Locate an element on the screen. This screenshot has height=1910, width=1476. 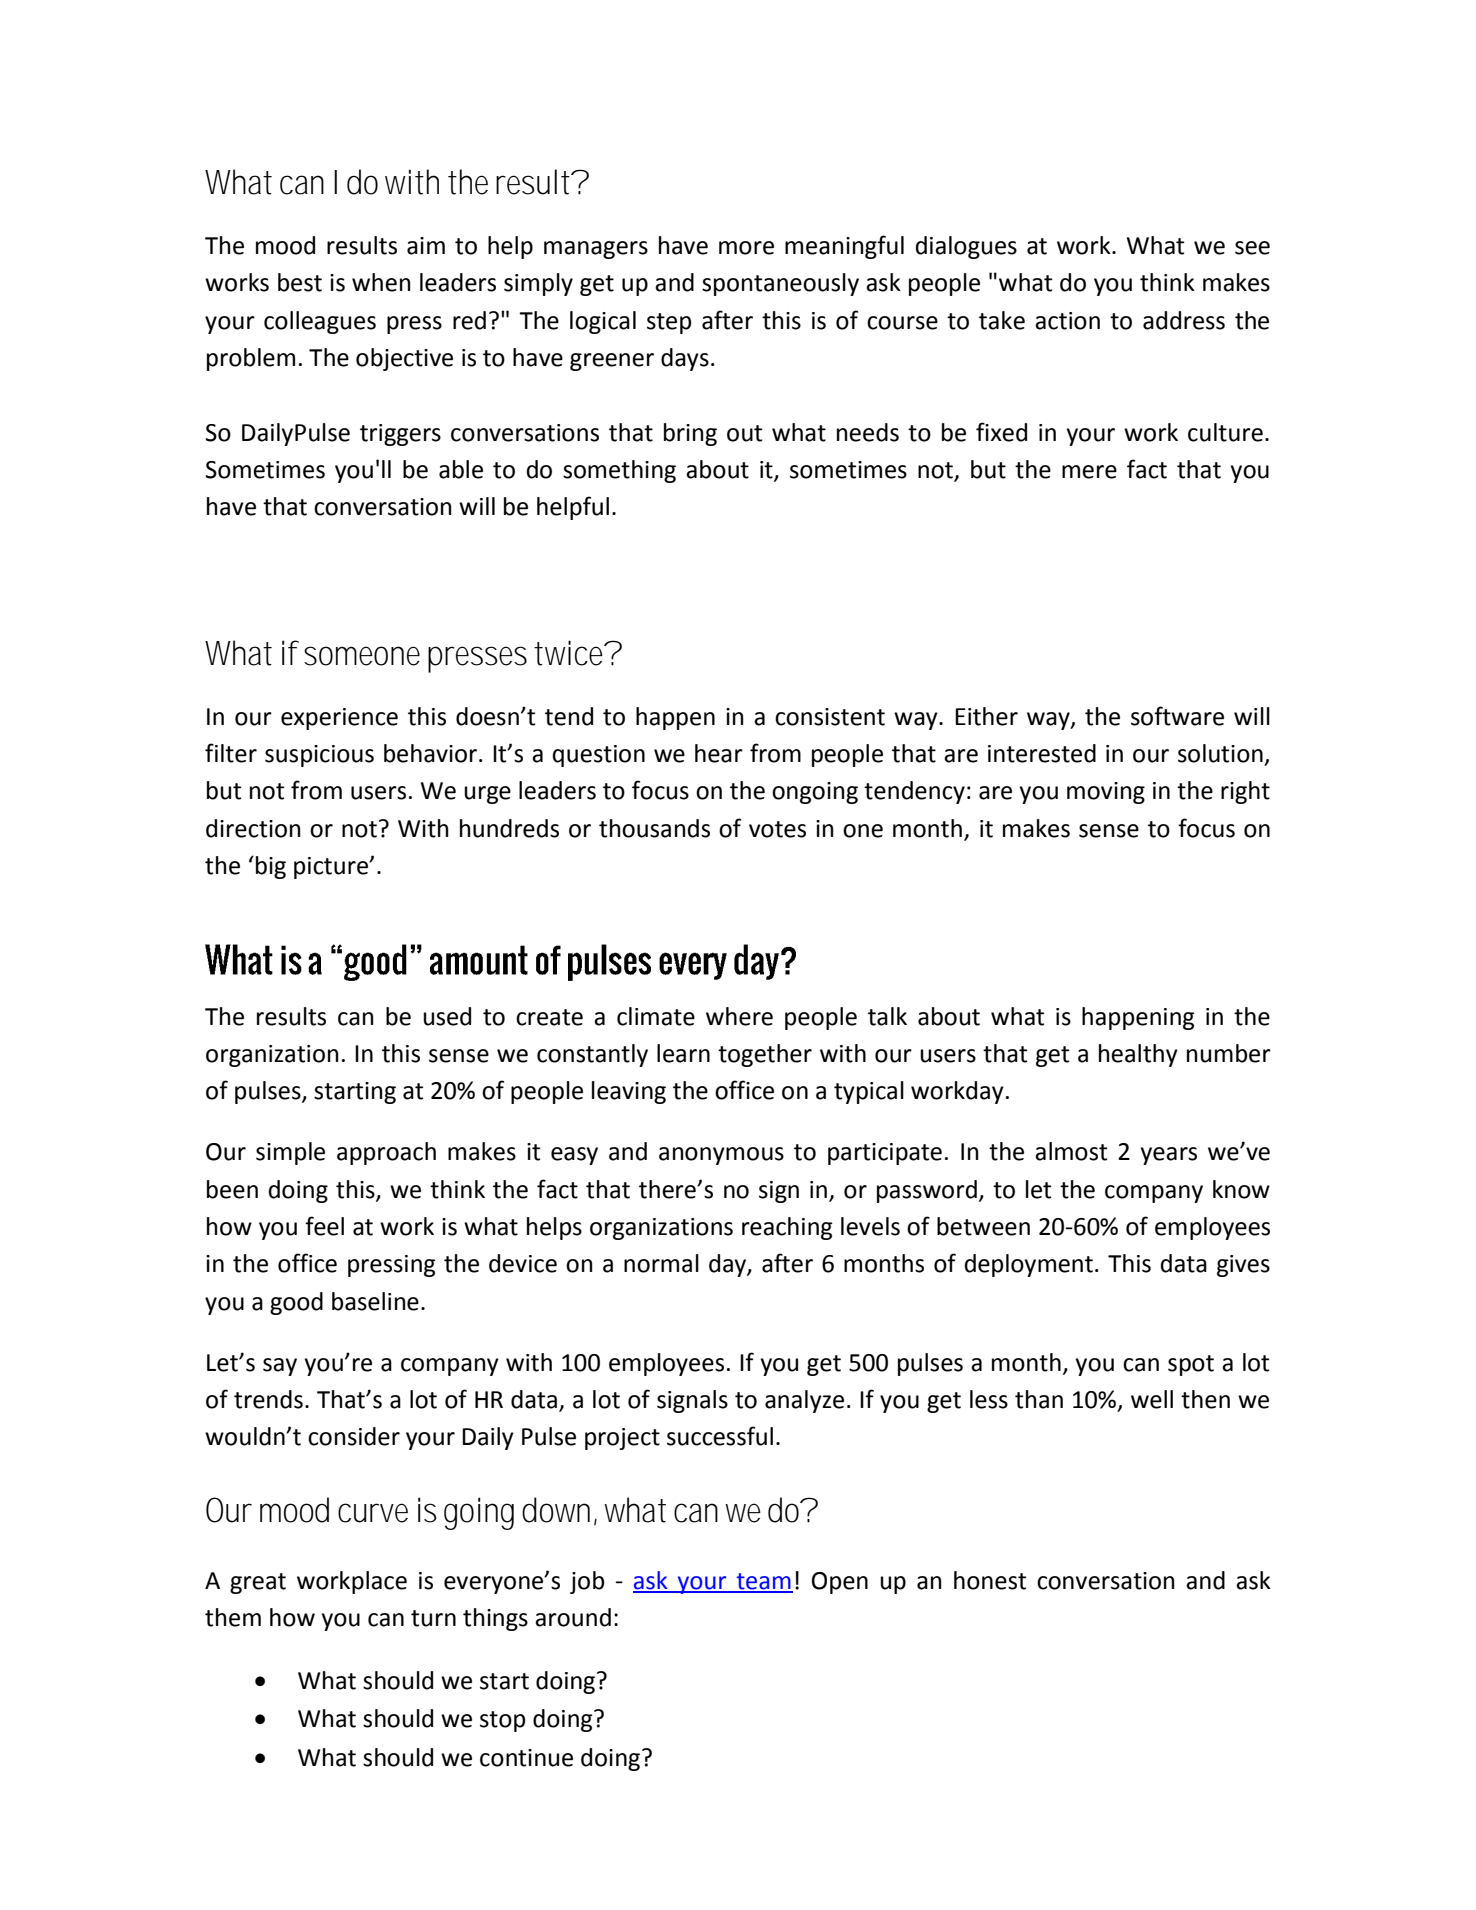
spontaneously is located at coordinates (780, 284).
